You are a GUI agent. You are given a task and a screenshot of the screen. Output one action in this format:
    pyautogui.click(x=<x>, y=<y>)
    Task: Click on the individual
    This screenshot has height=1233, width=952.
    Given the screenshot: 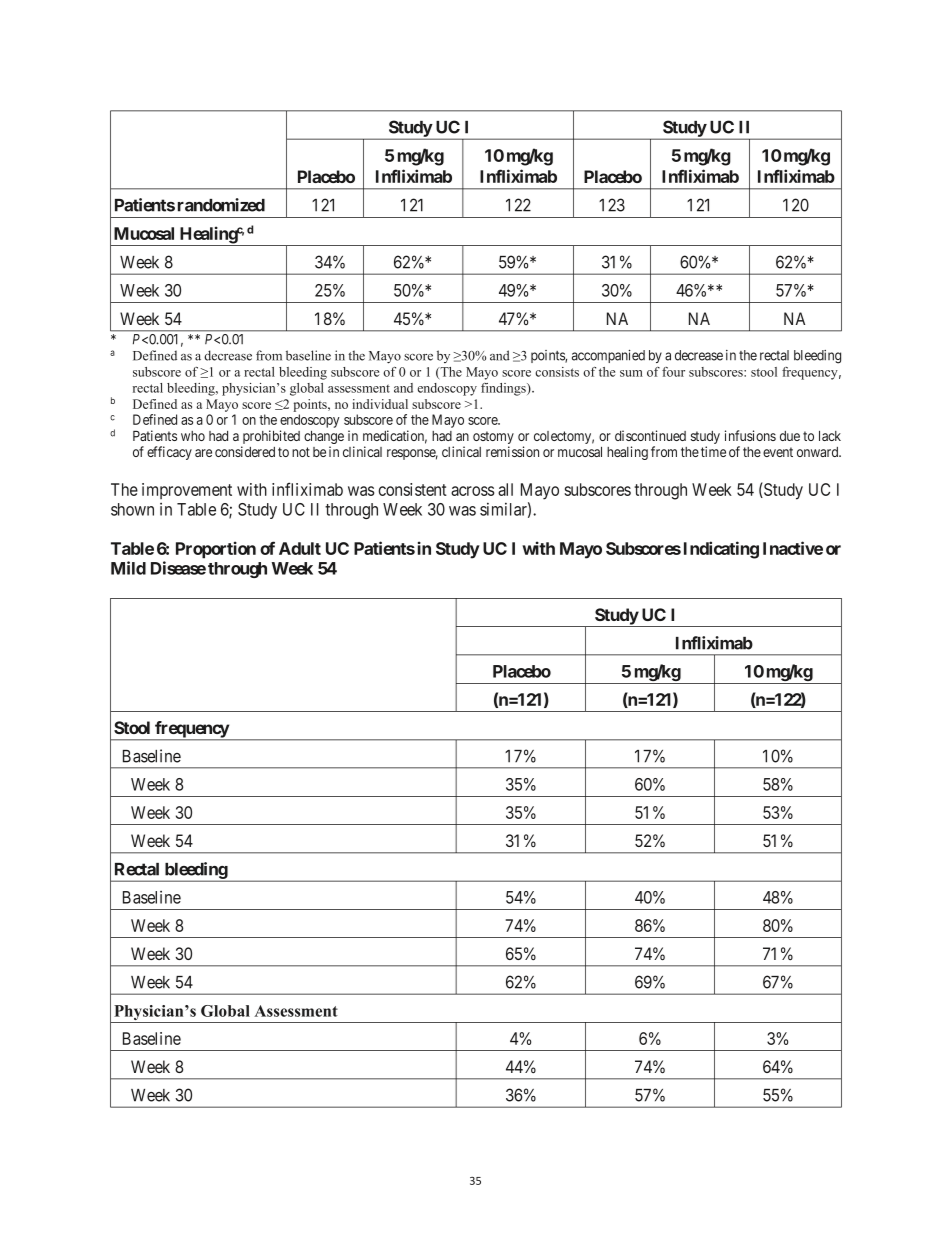 What is the action you would take?
    pyautogui.click(x=380, y=404)
